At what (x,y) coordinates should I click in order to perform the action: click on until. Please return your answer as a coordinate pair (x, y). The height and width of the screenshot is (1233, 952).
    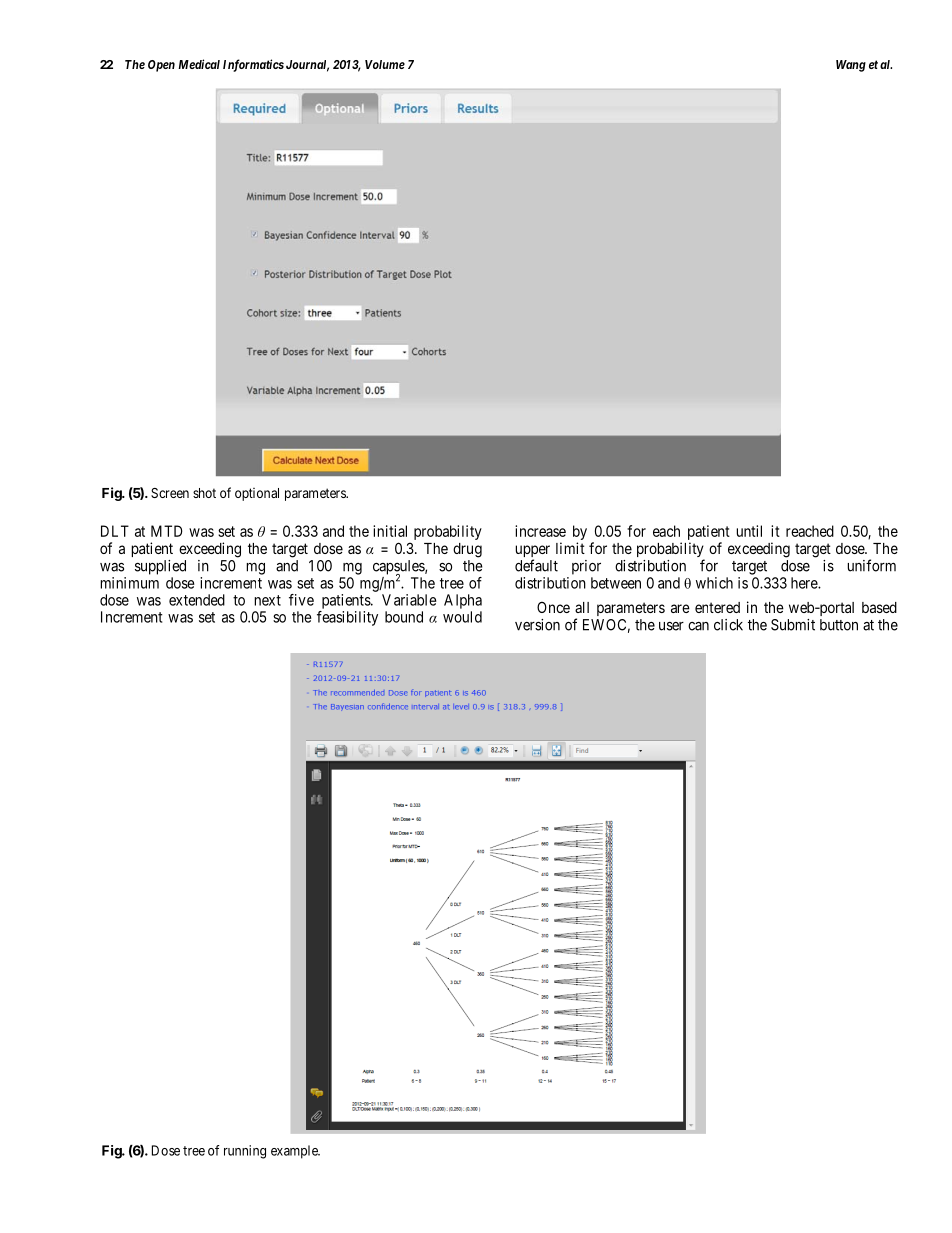
    Looking at the image, I should click on (749, 531).
